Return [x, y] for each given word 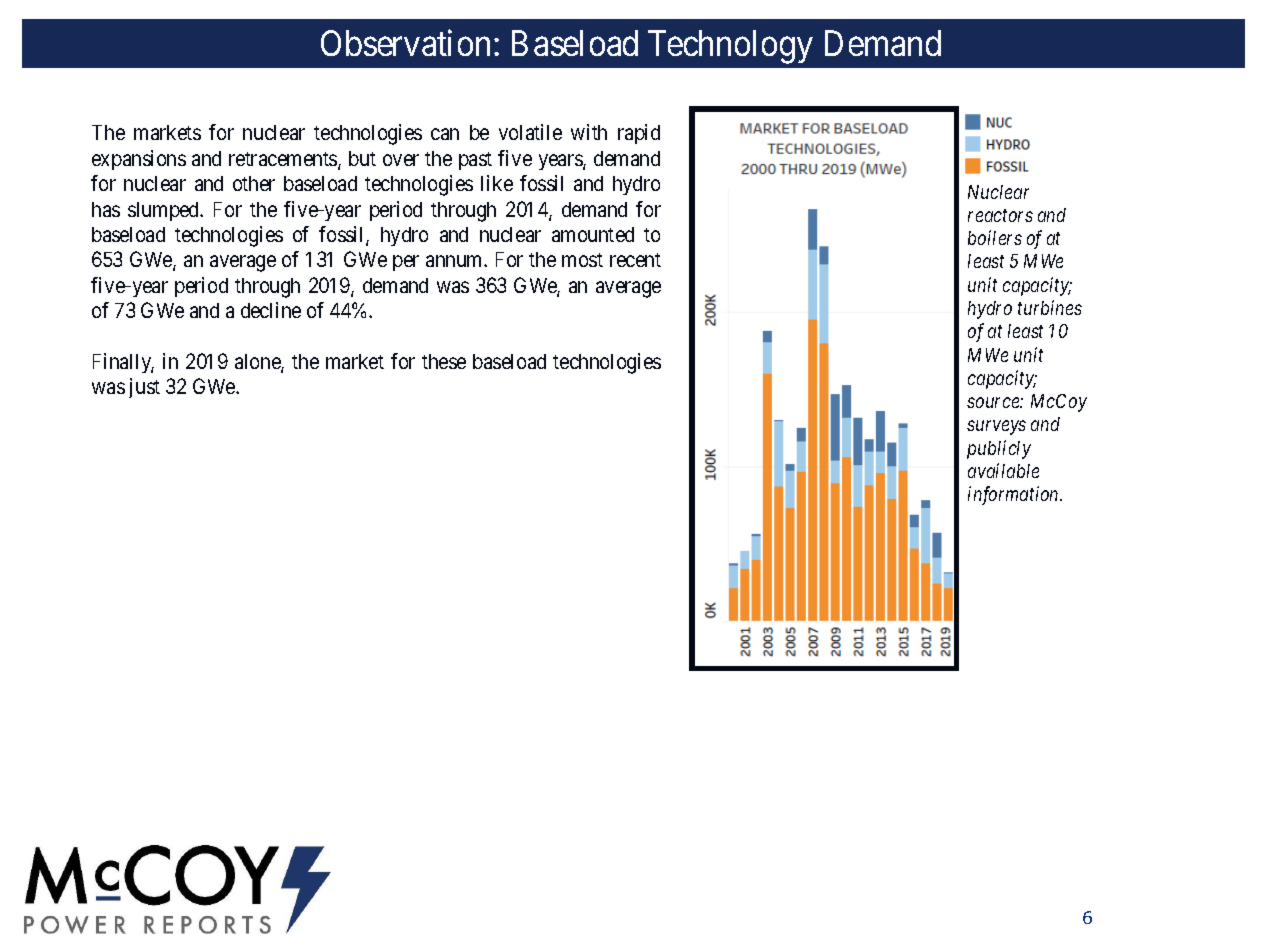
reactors [1000, 215]
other [254, 183]
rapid [639, 134]
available [1003, 470]
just [144, 388]
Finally [123, 363]
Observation [405, 43]
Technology [730, 47]
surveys [996, 428]
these [444, 361]
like [497, 183]
